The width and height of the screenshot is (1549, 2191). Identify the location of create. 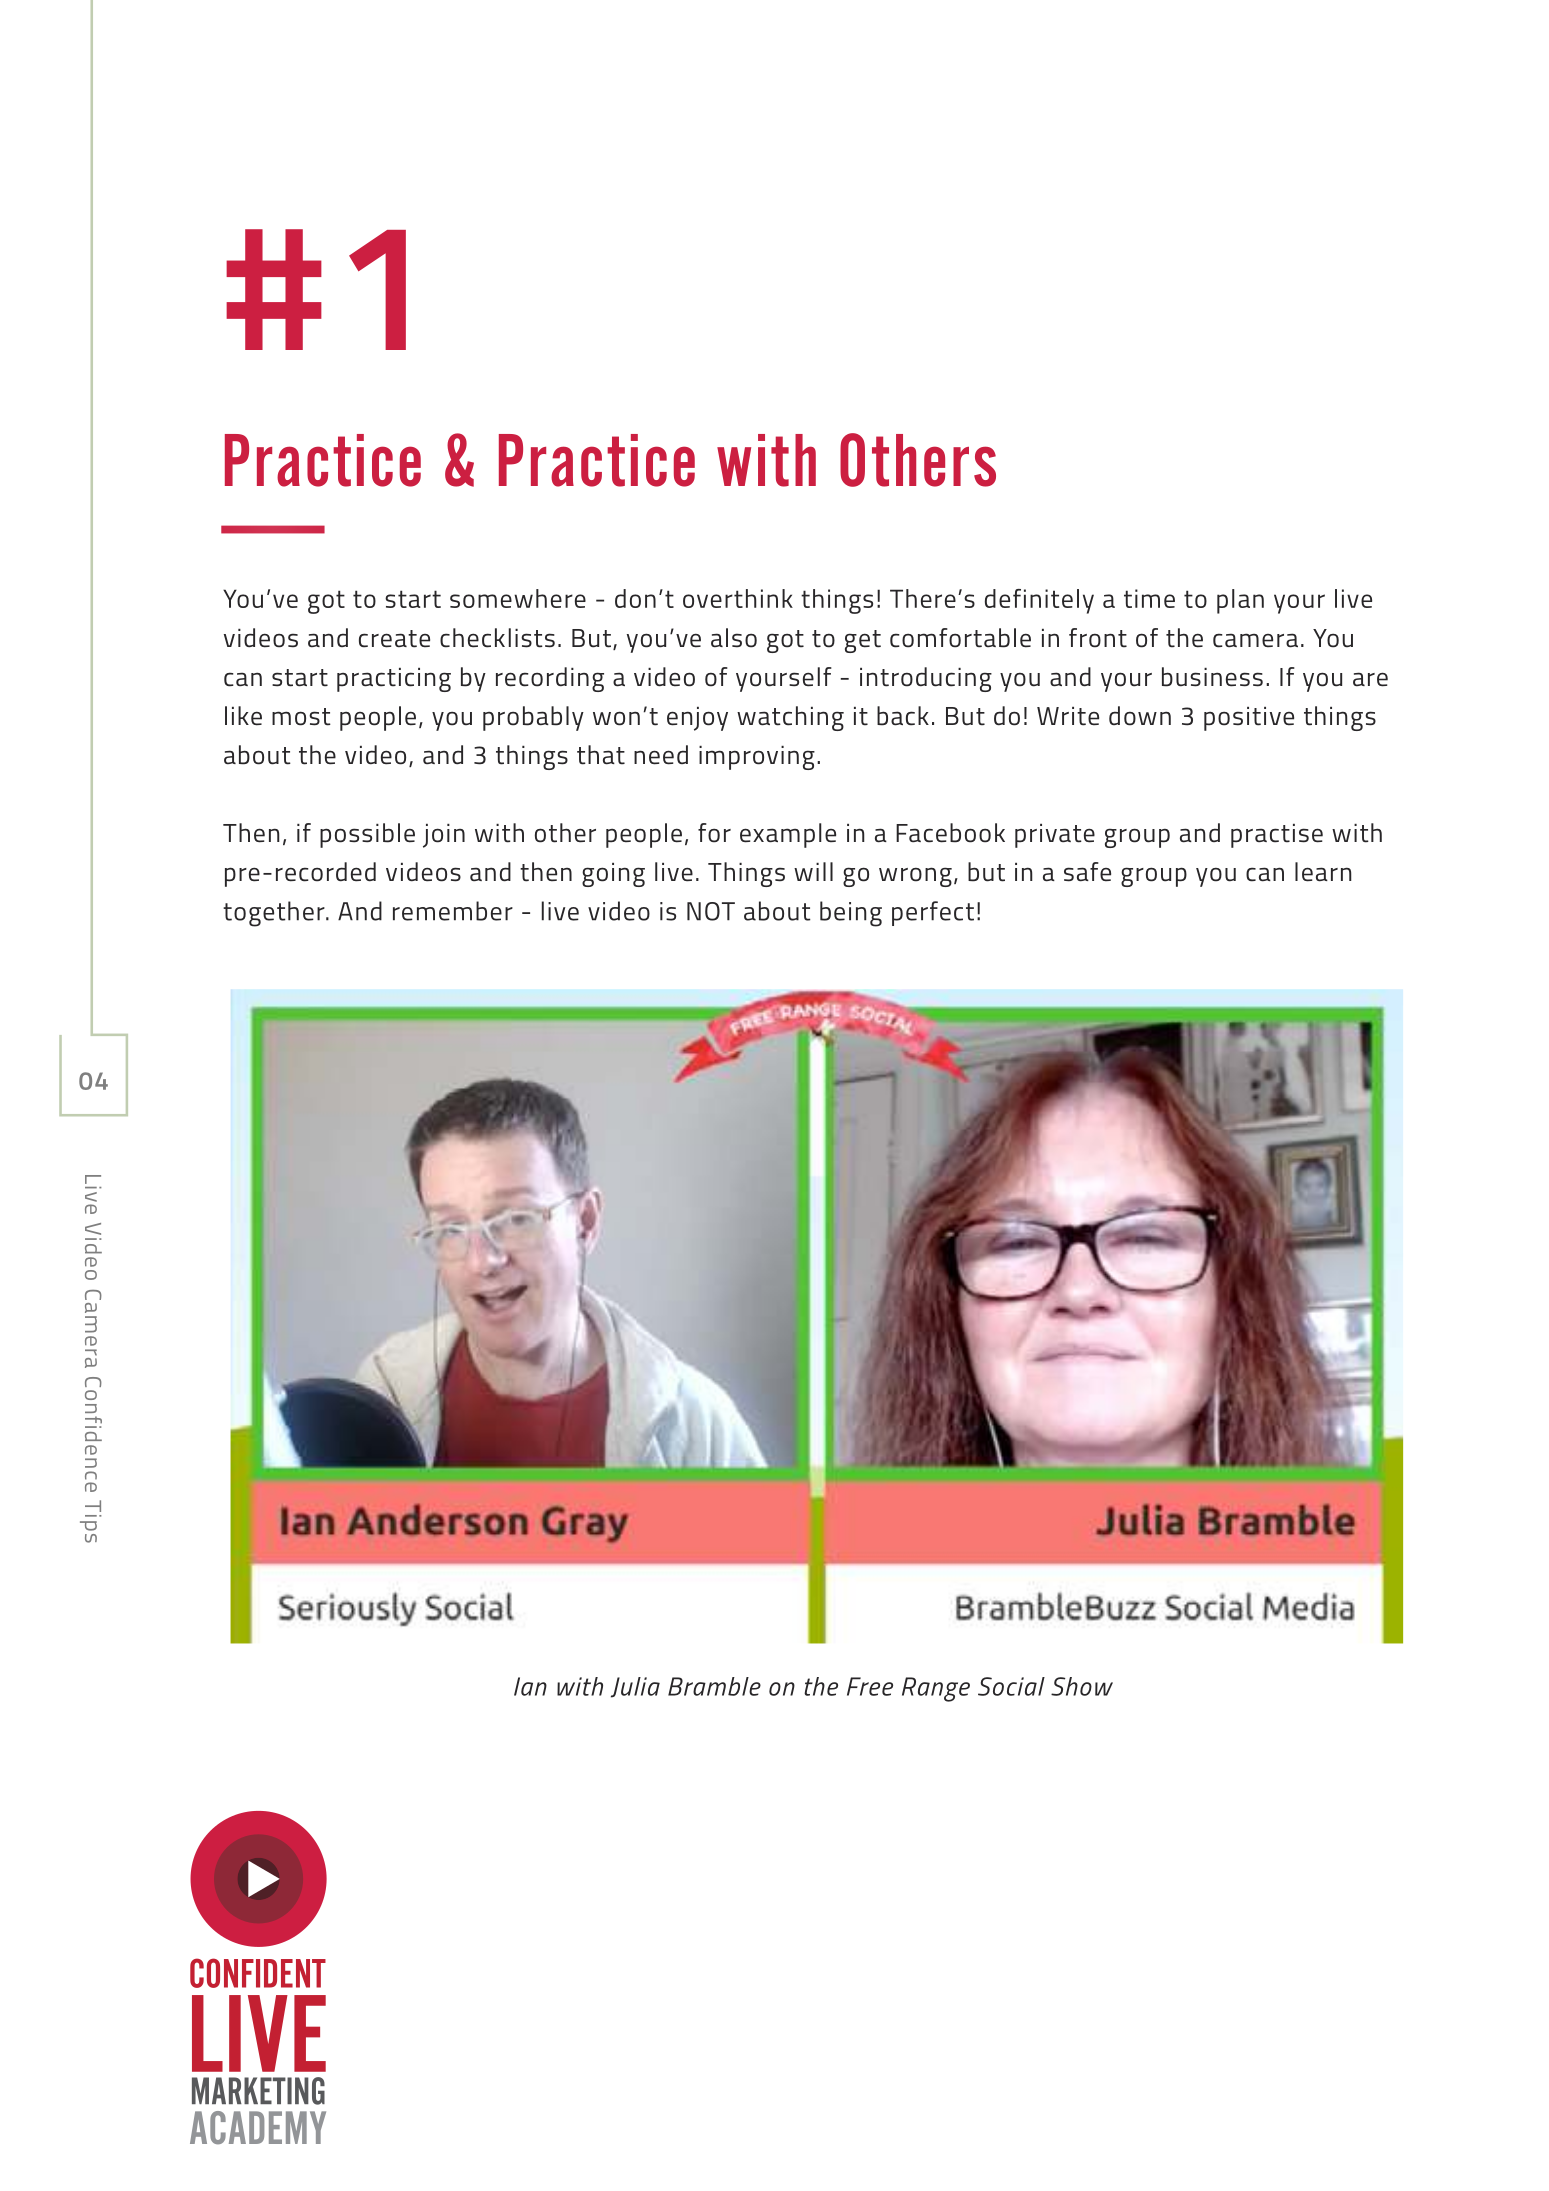
(394, 639).
